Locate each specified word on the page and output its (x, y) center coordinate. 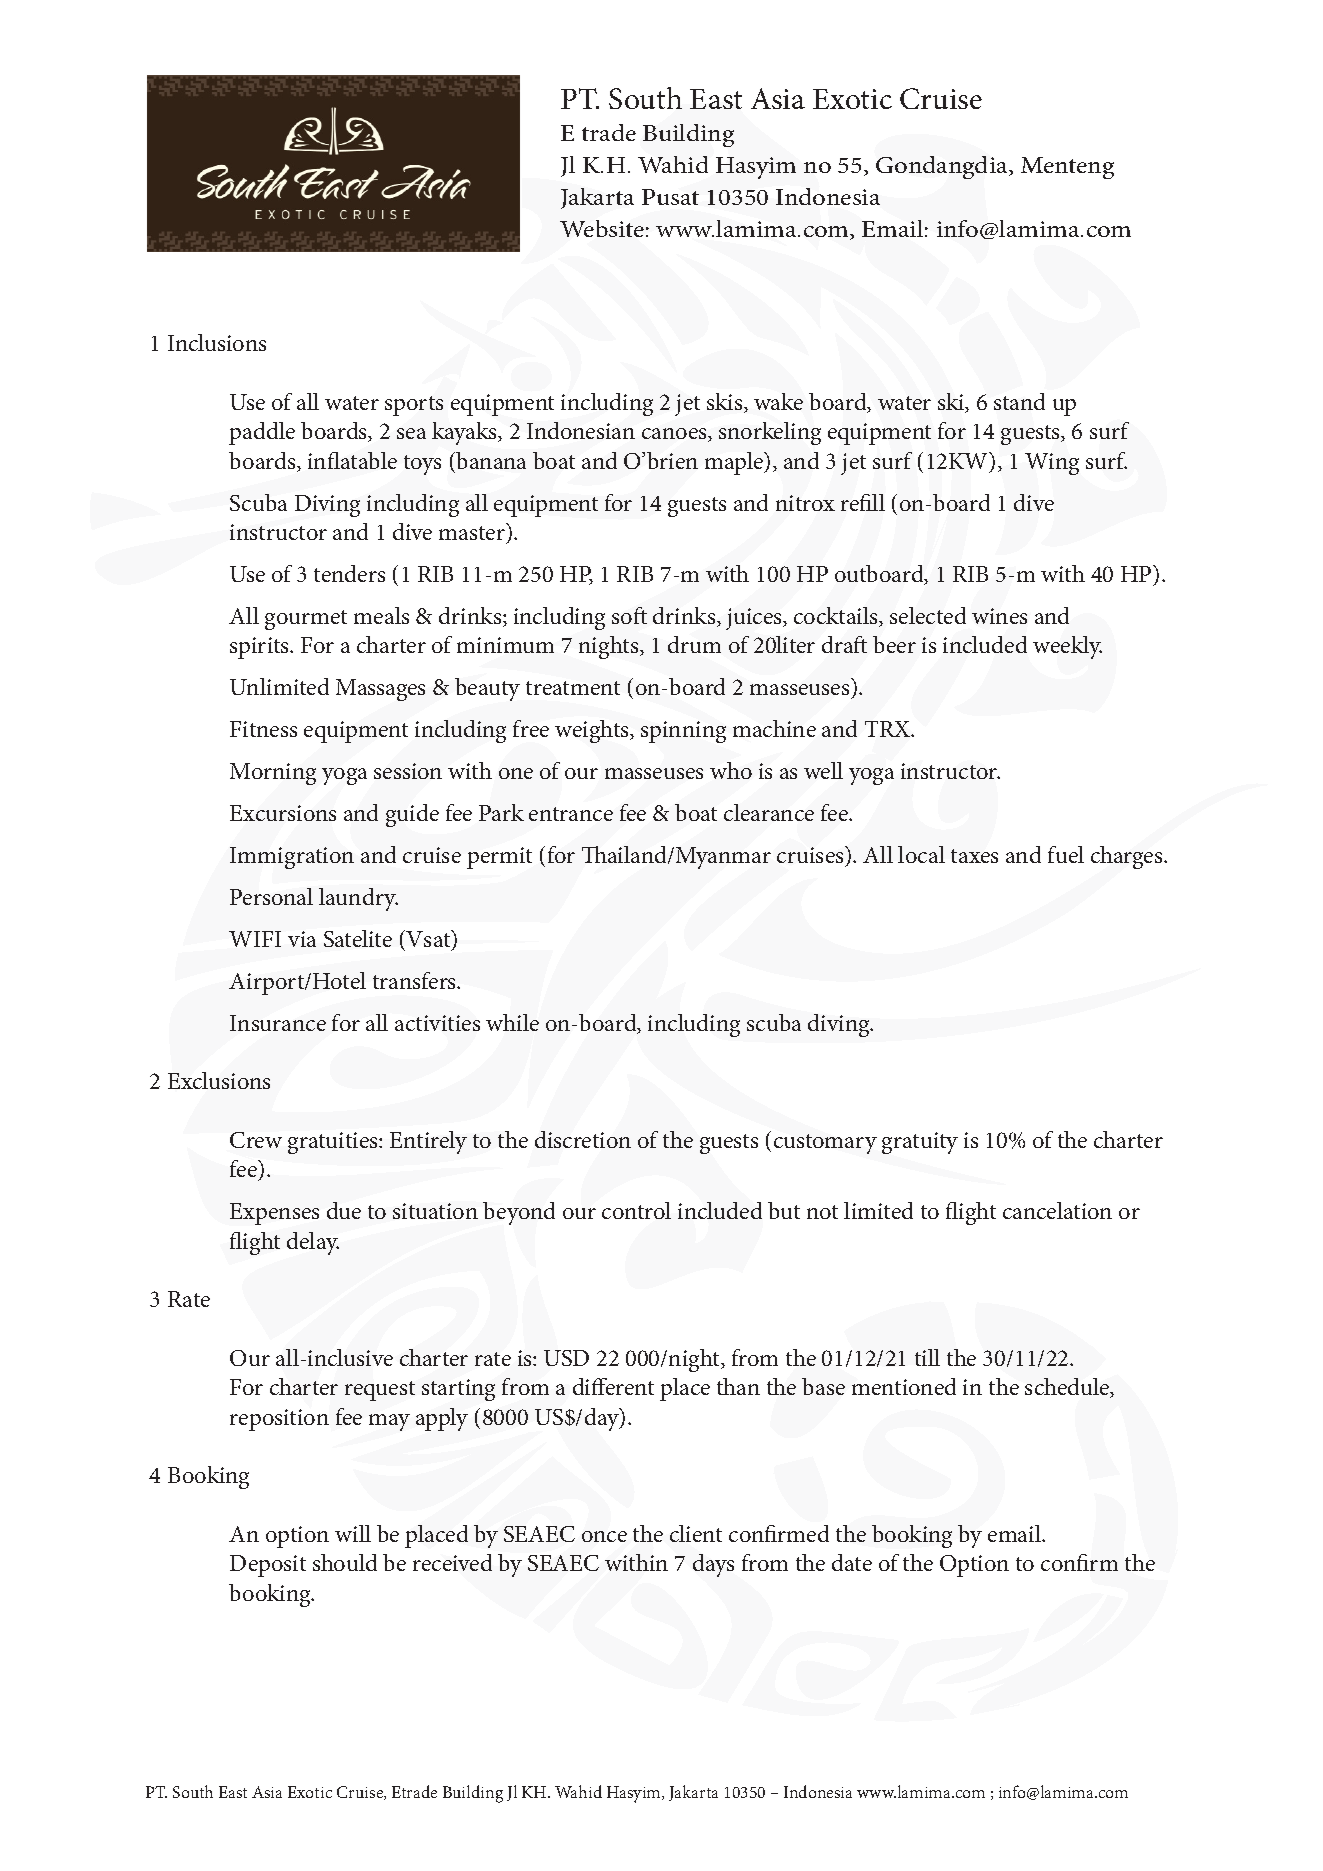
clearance (769, 812)
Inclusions (217, 342)
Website (602, 228)
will (353, 1533)
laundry (358, 899)
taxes (974, 856)
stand (1019, 401)
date (852, 1562)
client (696, 1533)
